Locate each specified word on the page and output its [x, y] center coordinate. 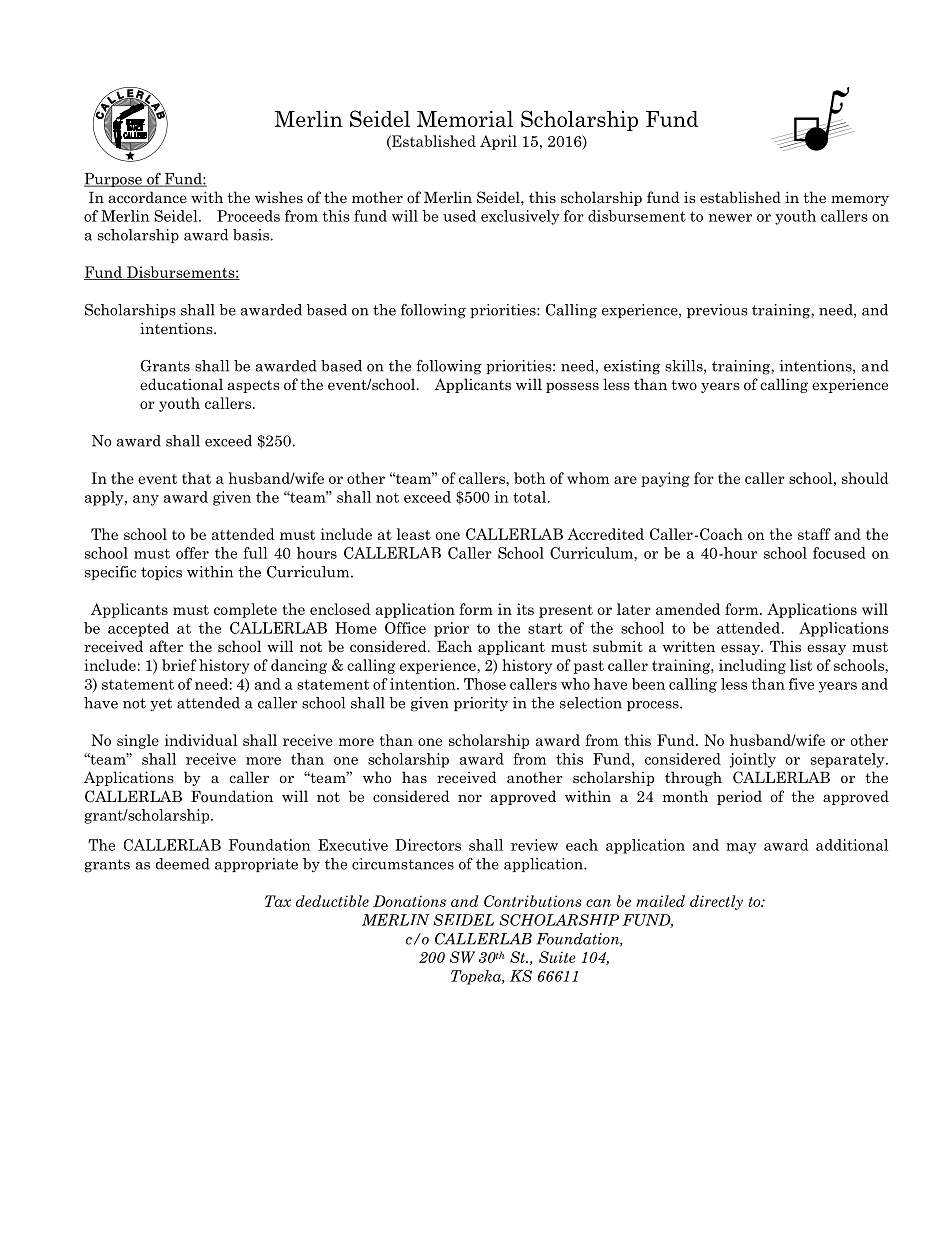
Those [485, 684]
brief [179, 665]
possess [572, 387]
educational [181, 384]
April [498, 142]
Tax [278, 901]
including [752, 666]
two [684, 385]
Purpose [114, 180]
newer [730, 218]
